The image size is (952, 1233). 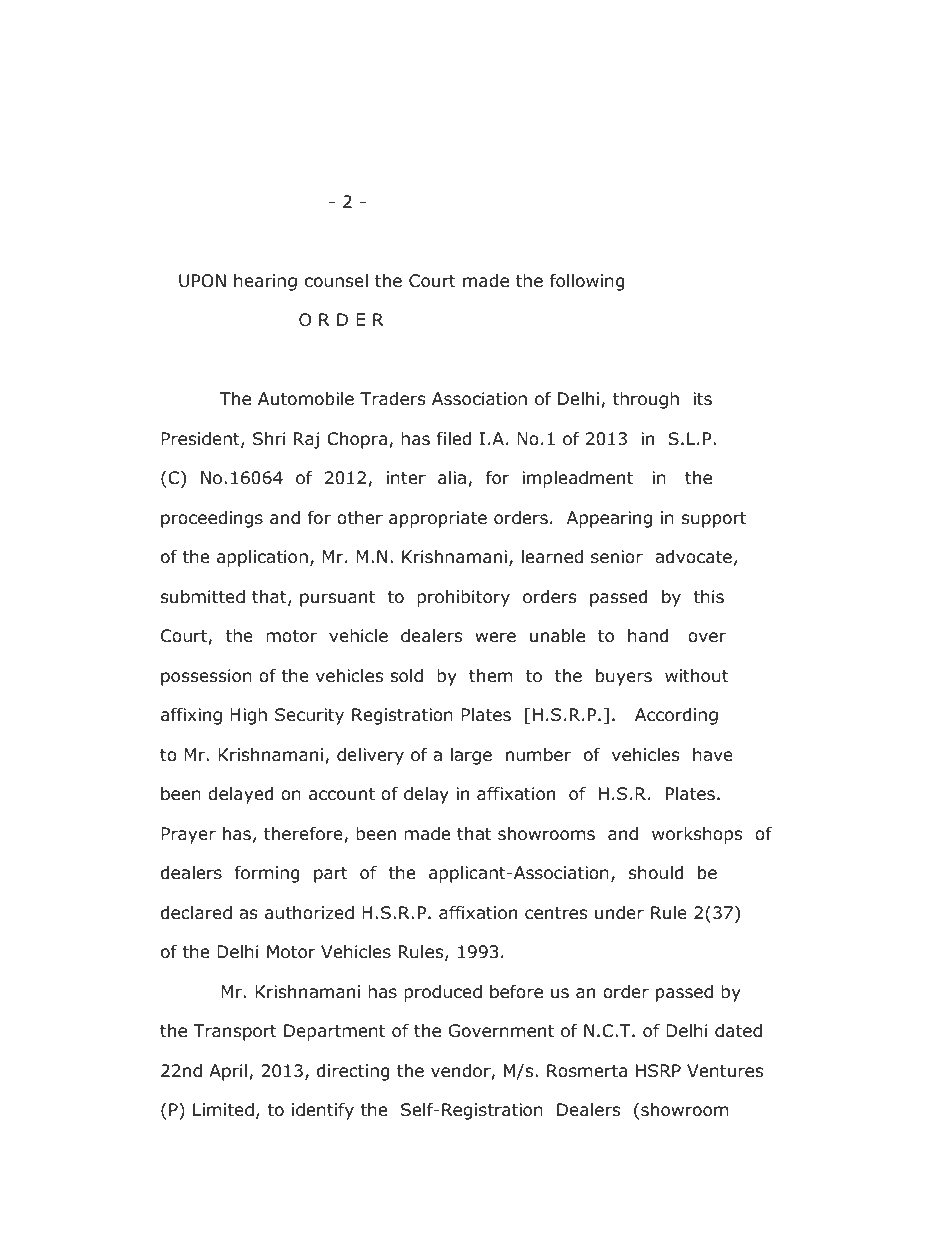 What do you see at coordinates (463, 598) in the image?
I see `prohibitory` at bounding box center [463, 598].
